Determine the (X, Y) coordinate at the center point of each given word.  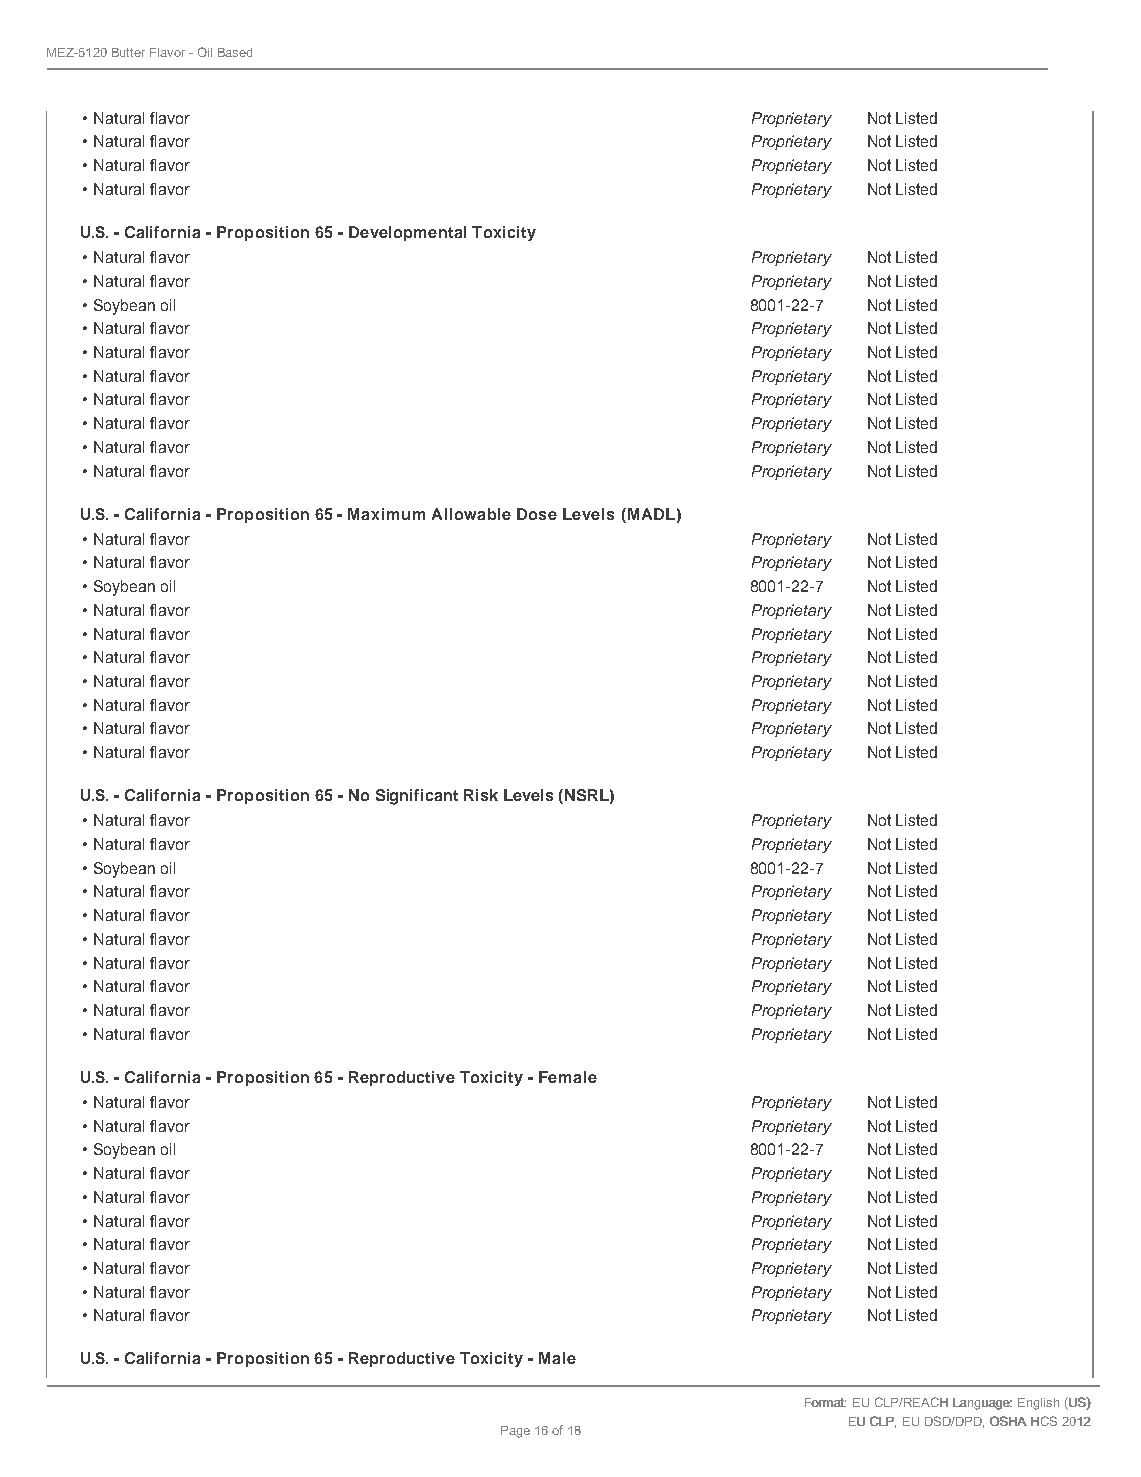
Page (515, 1432)
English (1038, 1404)
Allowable (471, 514)
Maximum (386, 514)
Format (825, 1402)
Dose (537, 514)
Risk (481, 795)
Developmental (407, 233)
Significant (417, 797)
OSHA (1008, 1421)
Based (235, 52)
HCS (1044, 1421)
